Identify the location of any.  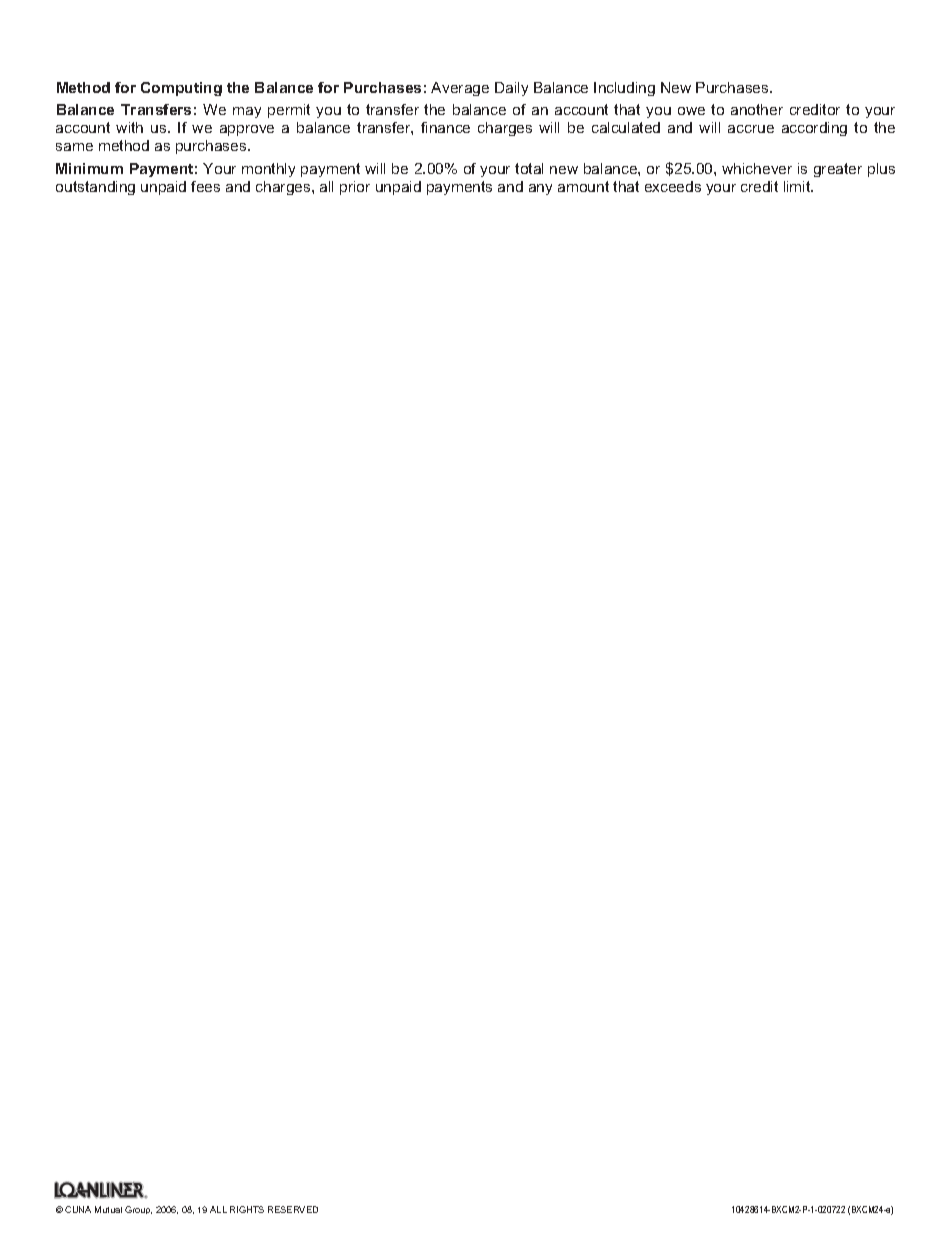
(540, 189).
